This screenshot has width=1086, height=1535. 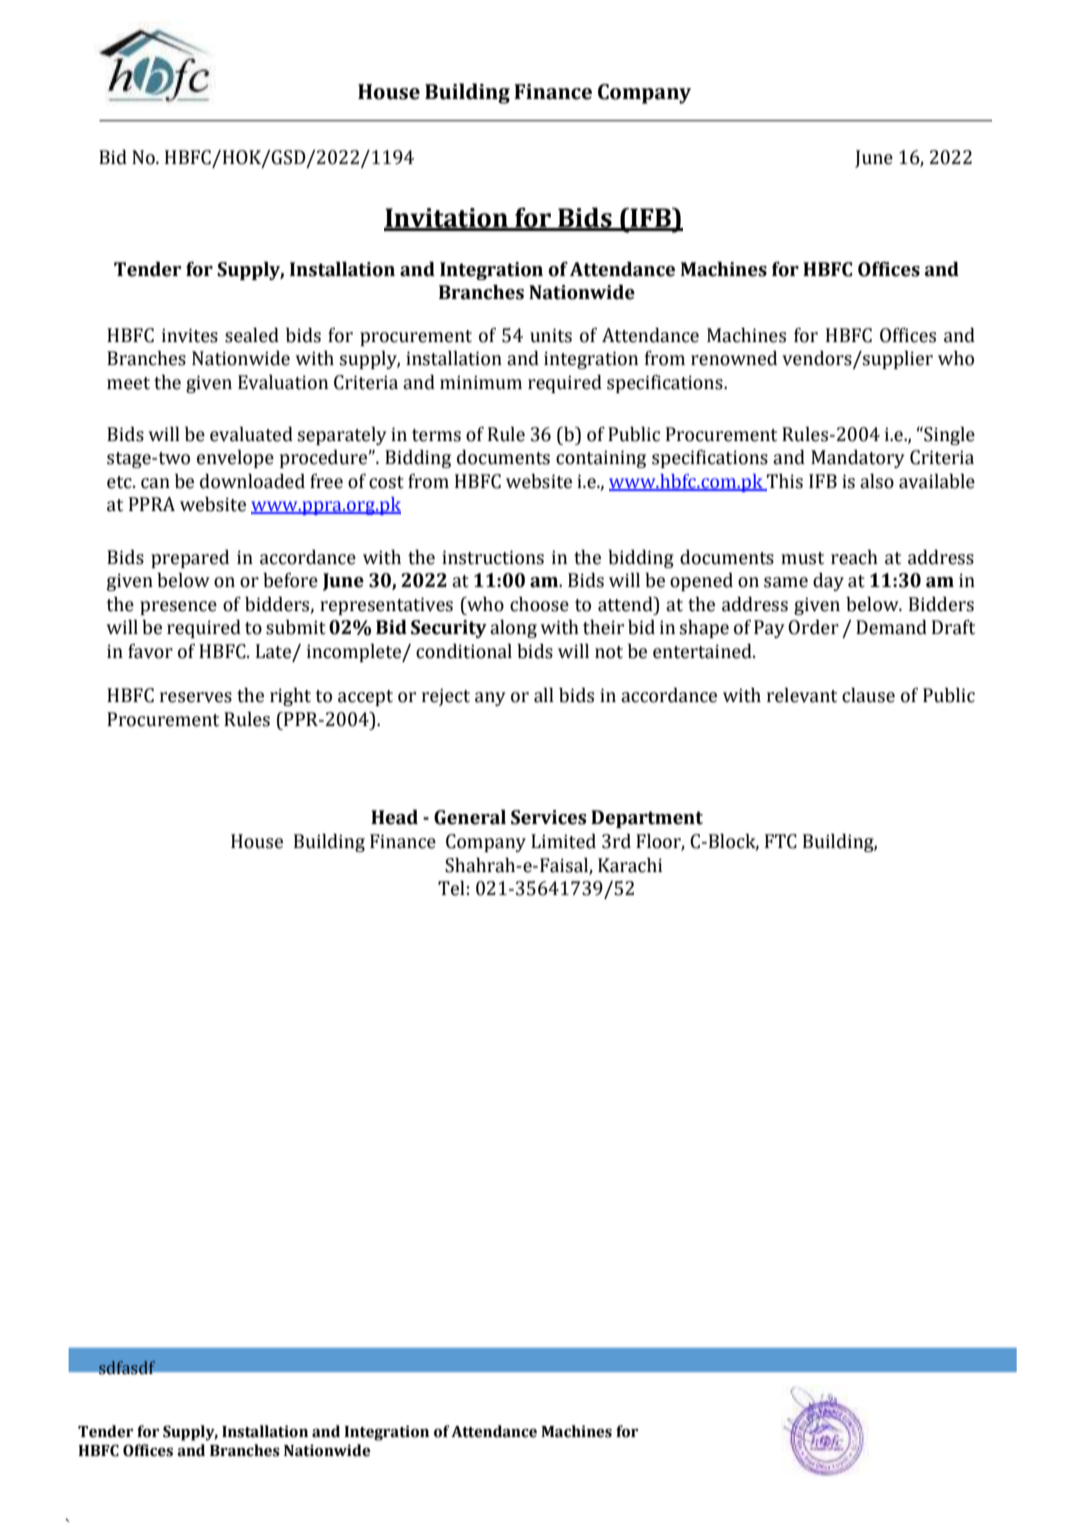 What do you see at coordinates (948, 435) in the screenshot?
I see `Single` at bounding box center [948, 435].
